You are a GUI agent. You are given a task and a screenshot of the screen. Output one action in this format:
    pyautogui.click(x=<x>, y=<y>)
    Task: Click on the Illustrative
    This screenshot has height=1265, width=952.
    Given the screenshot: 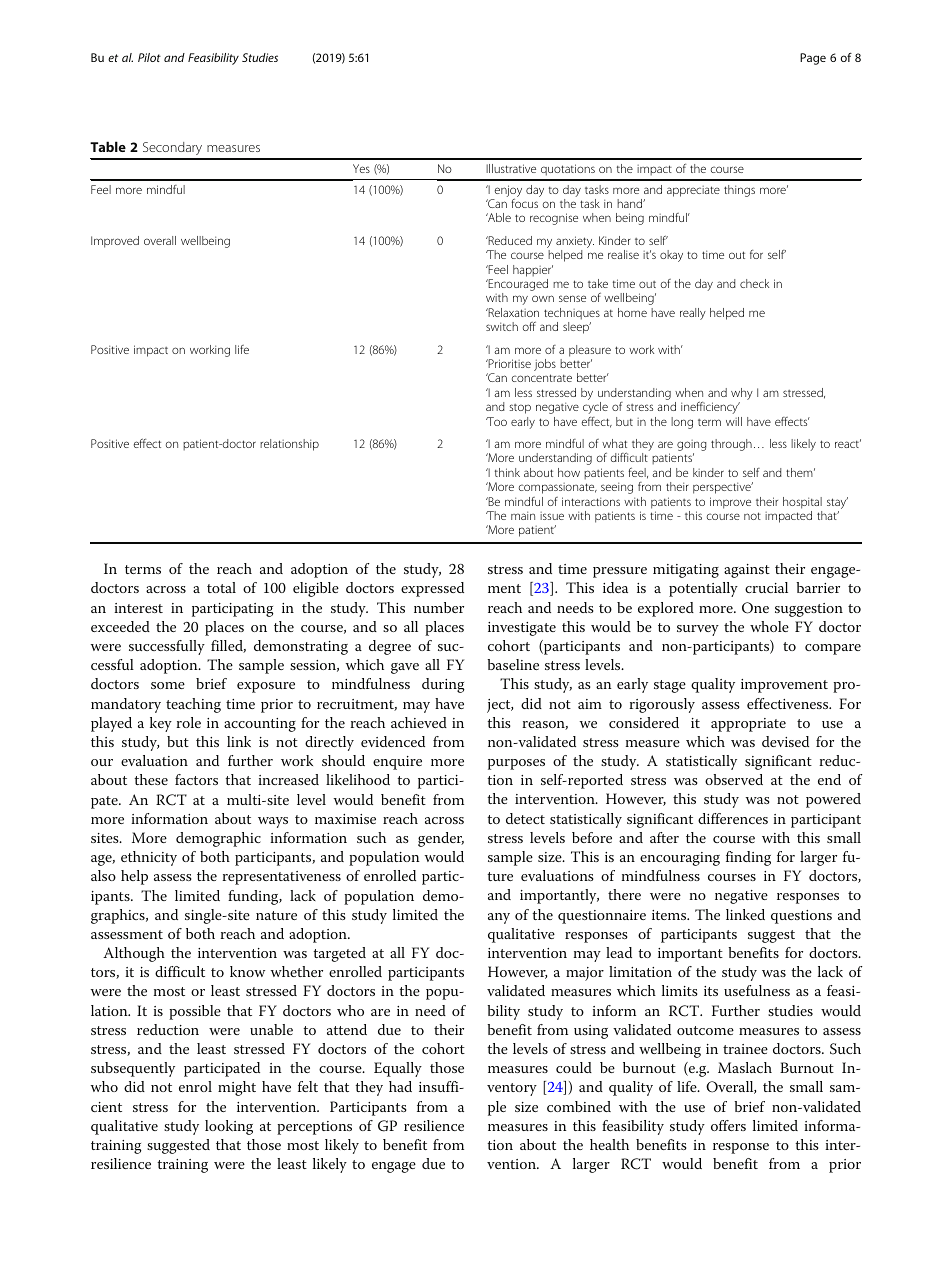 What is the action you would take?
    pyautogui.click(x=511, y=168)
